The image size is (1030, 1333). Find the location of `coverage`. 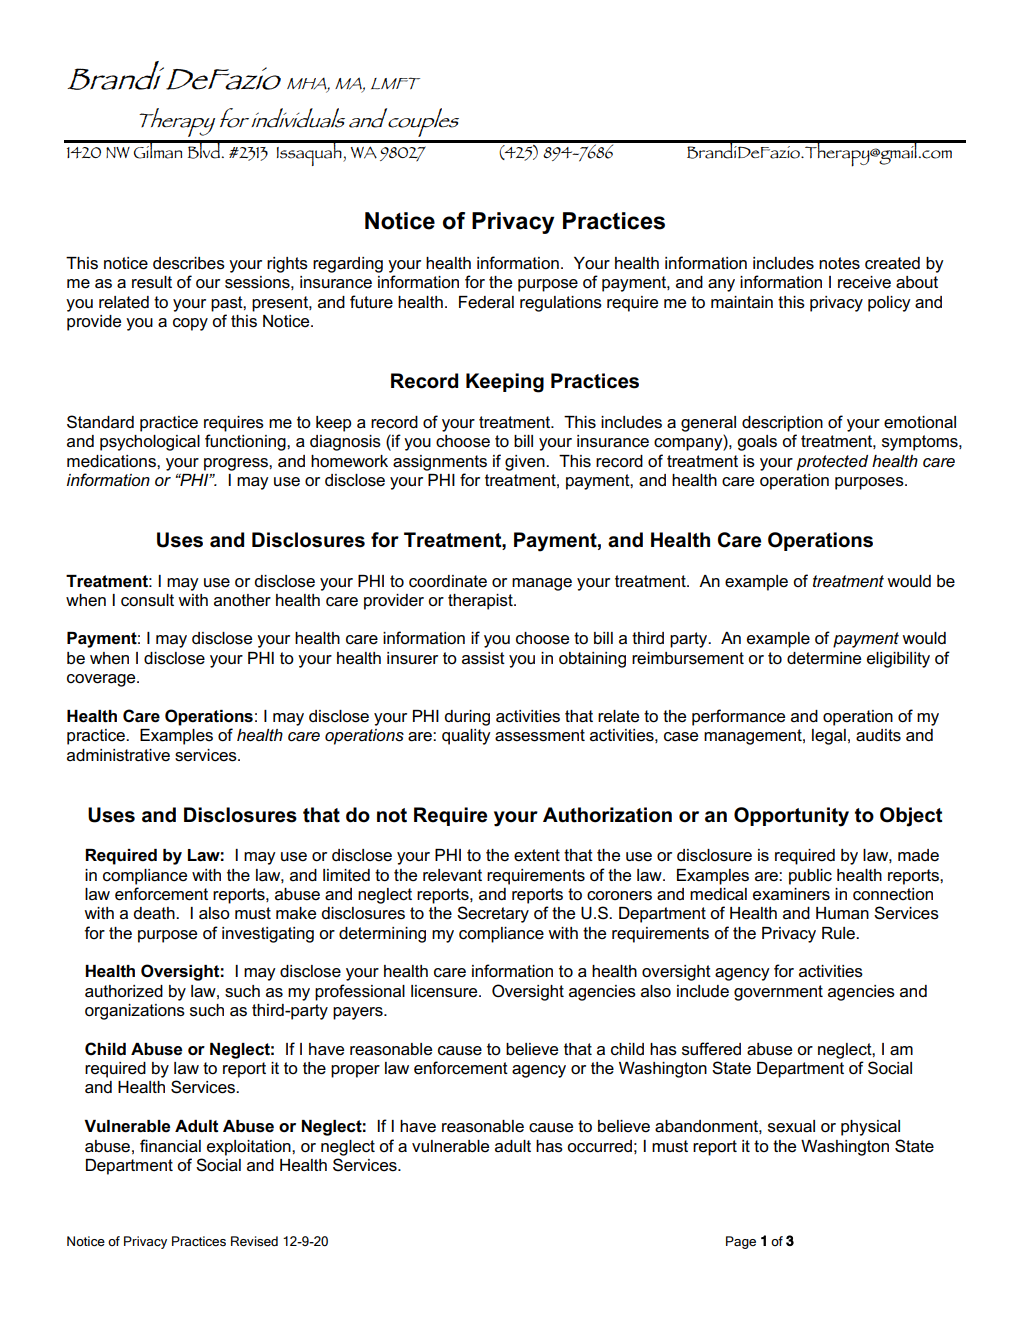

coverage is located at coordinates (102, 680).
